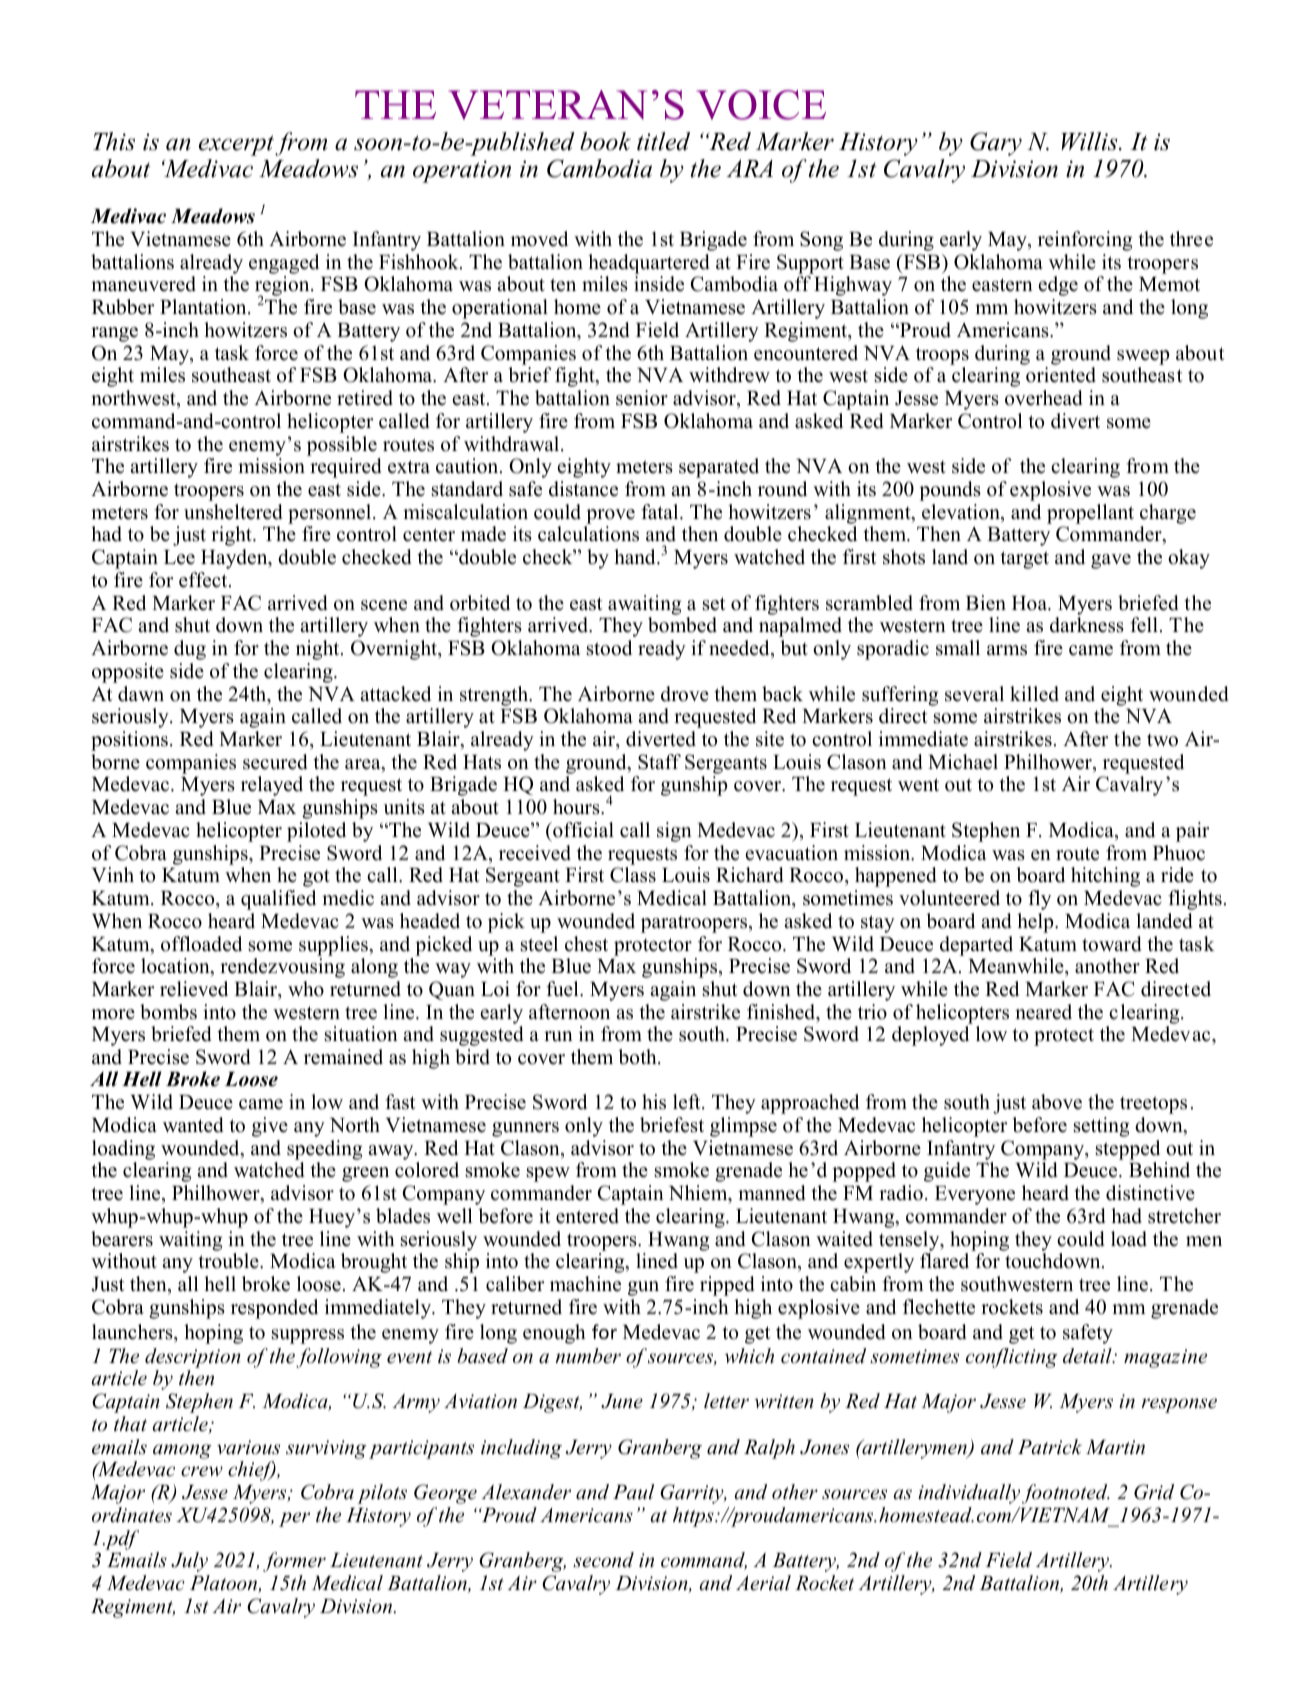  I want to click on former, so click(294, 1562).
